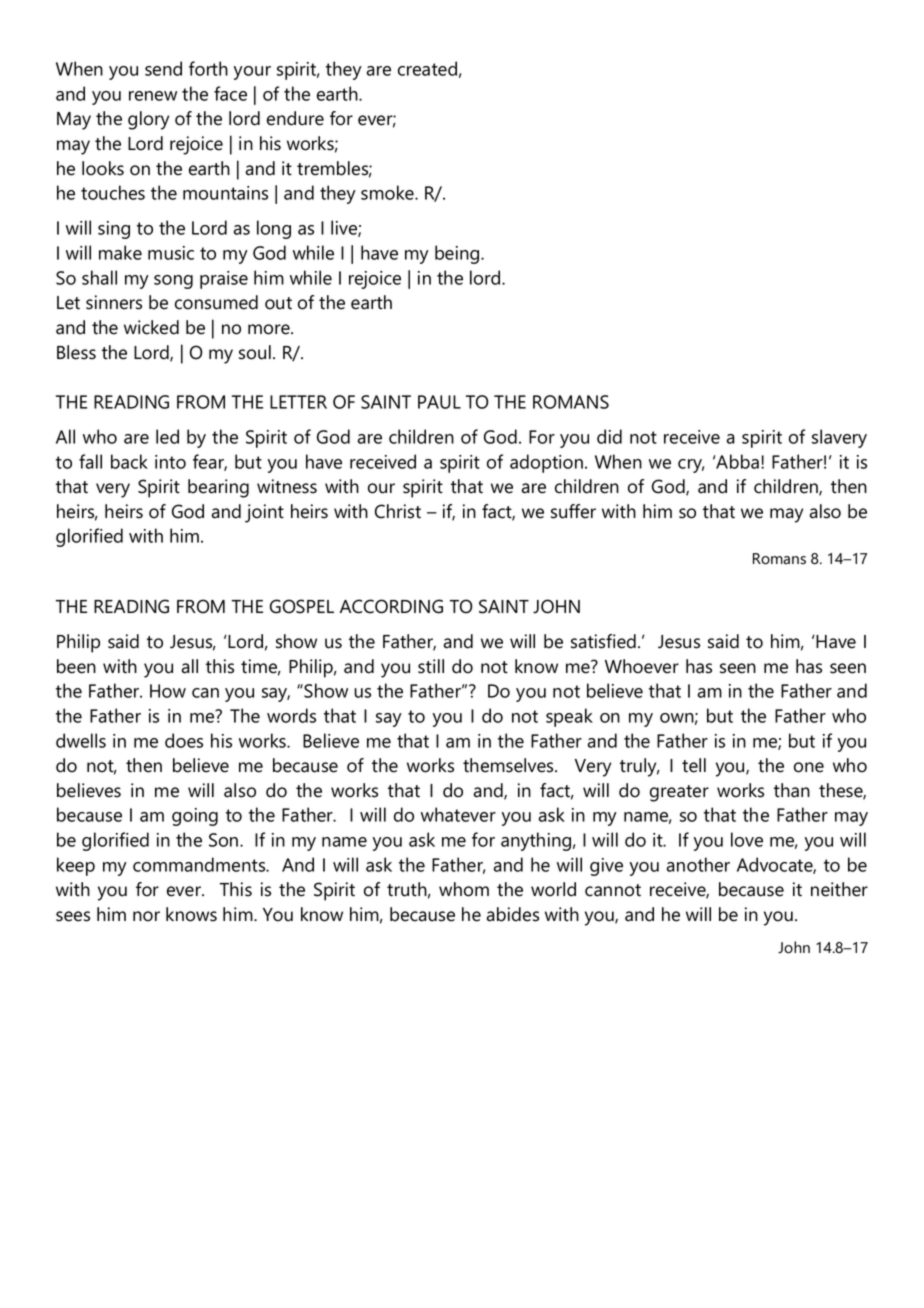 The height and width of the image is (1308, 924). I want to click on did, so click(609, 436).
